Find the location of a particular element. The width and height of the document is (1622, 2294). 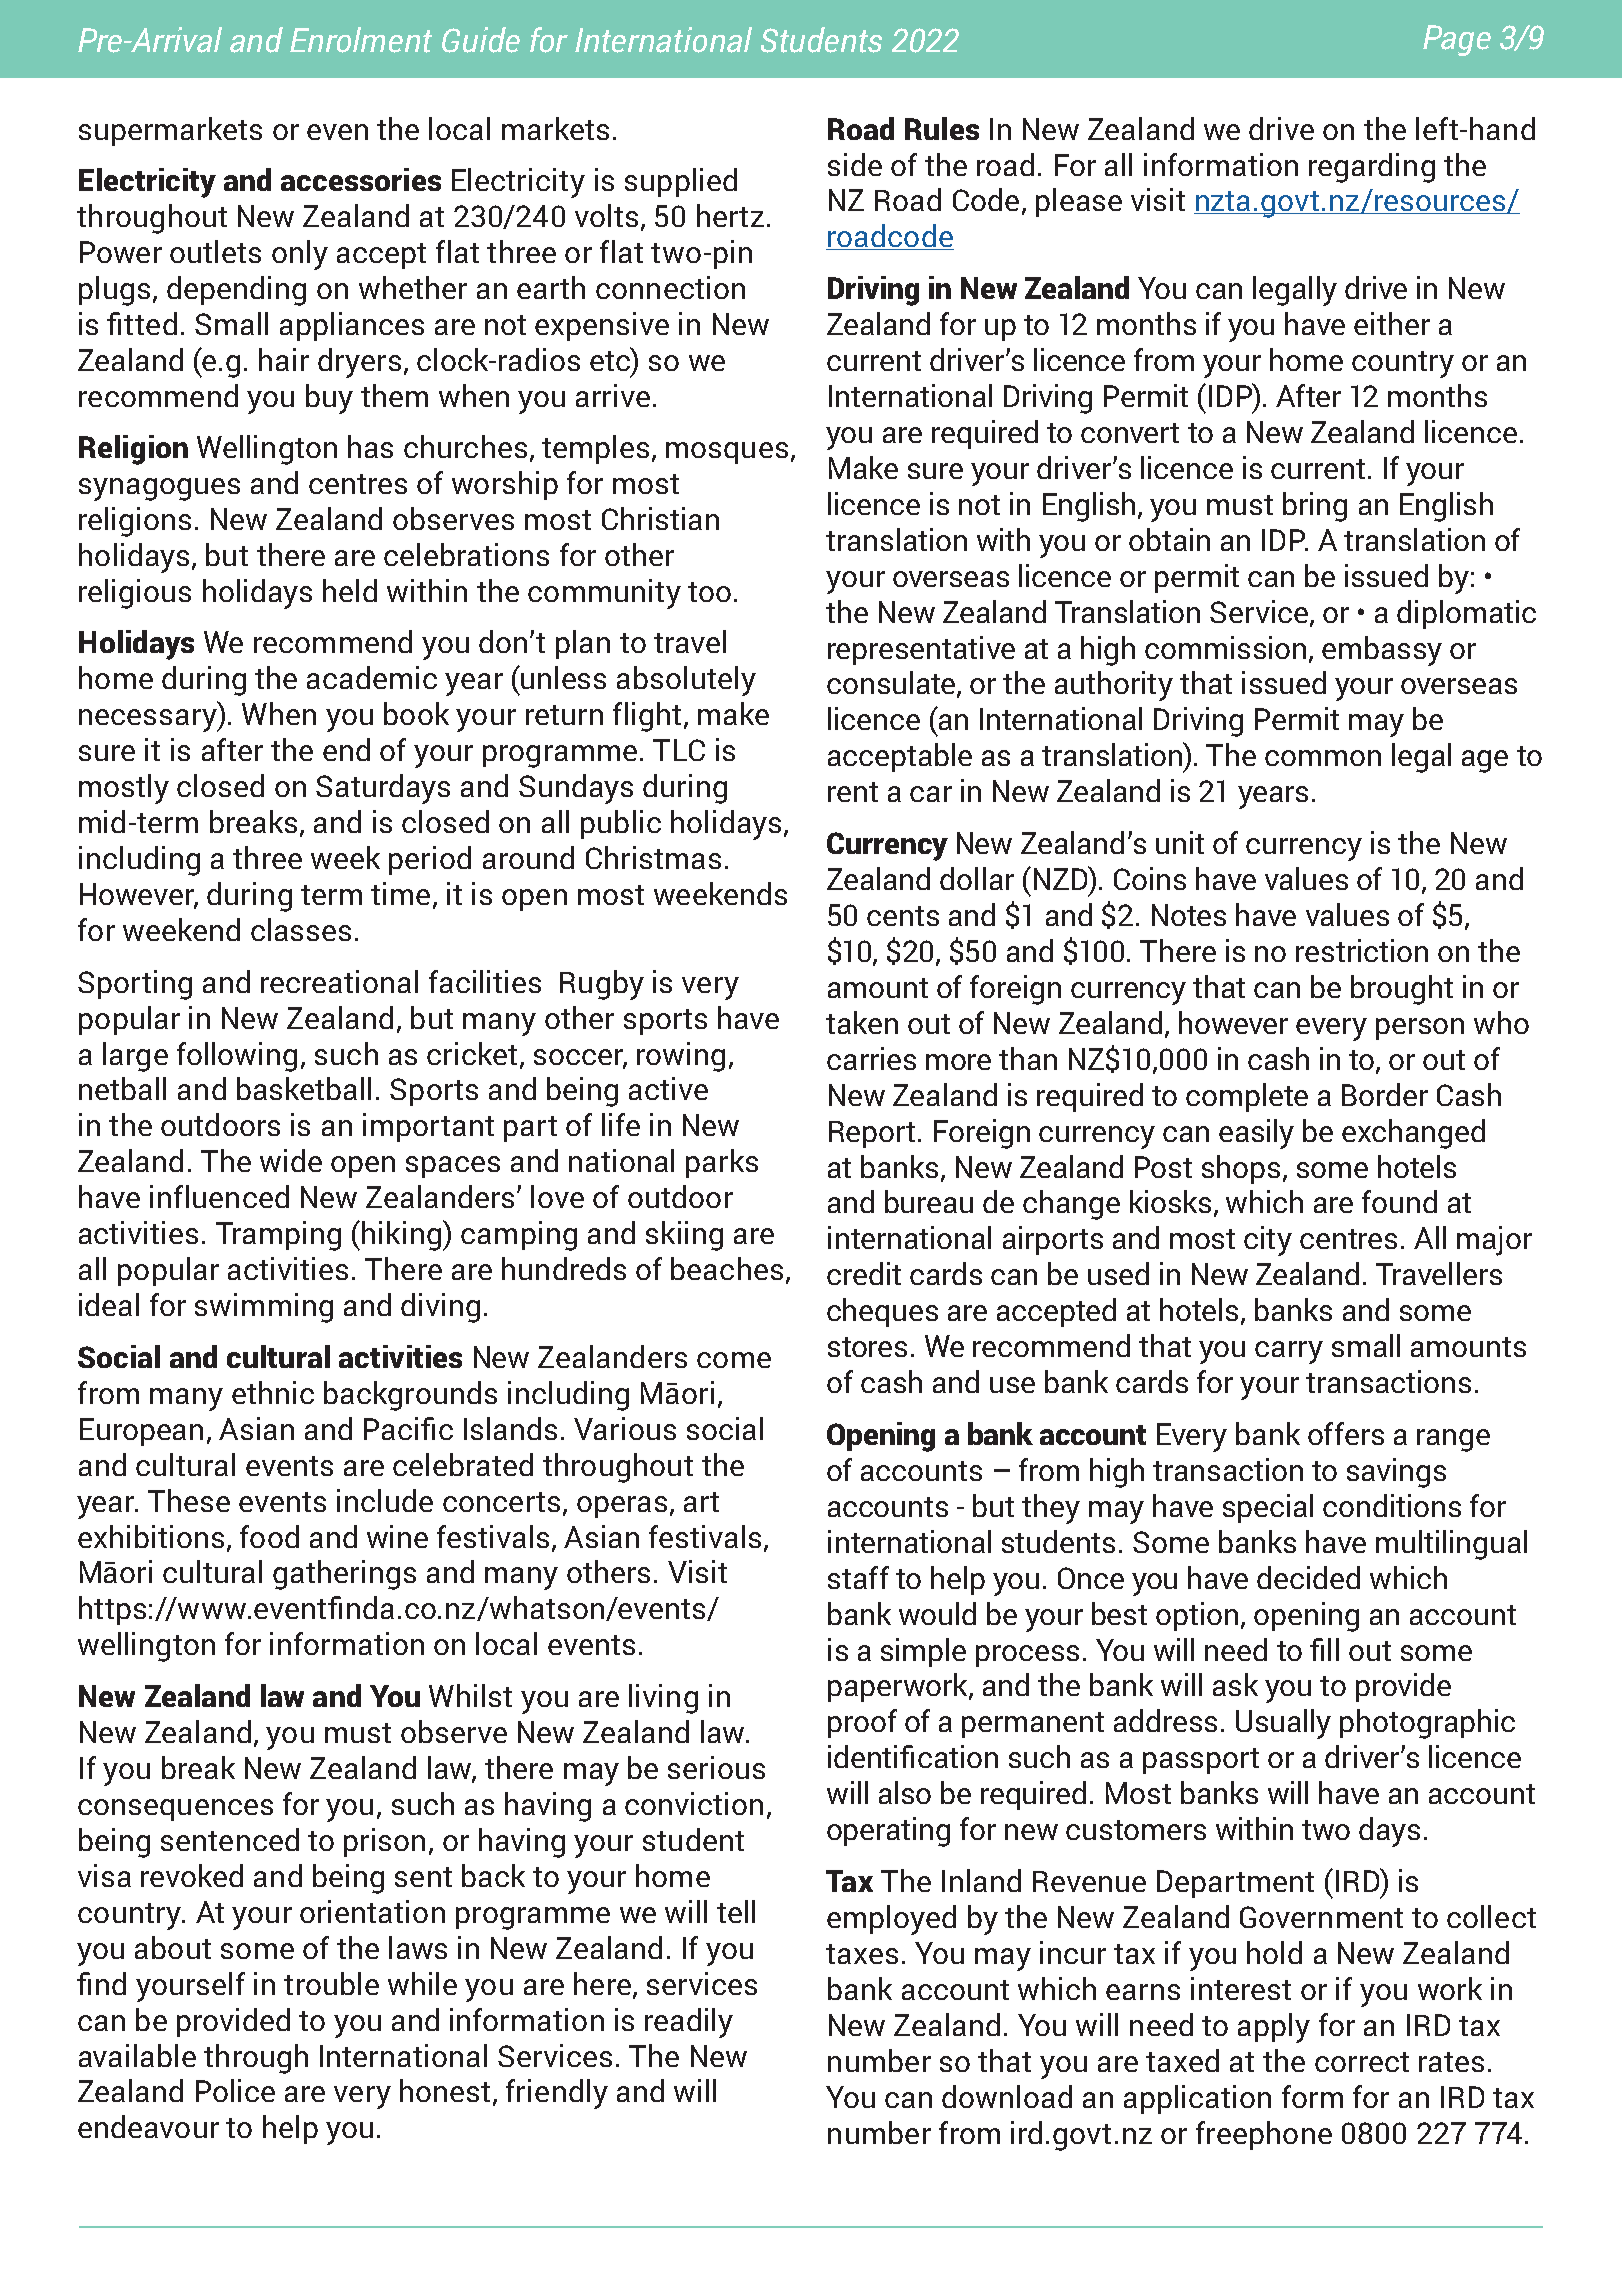

Police is located at coordinates (235, 2090).
